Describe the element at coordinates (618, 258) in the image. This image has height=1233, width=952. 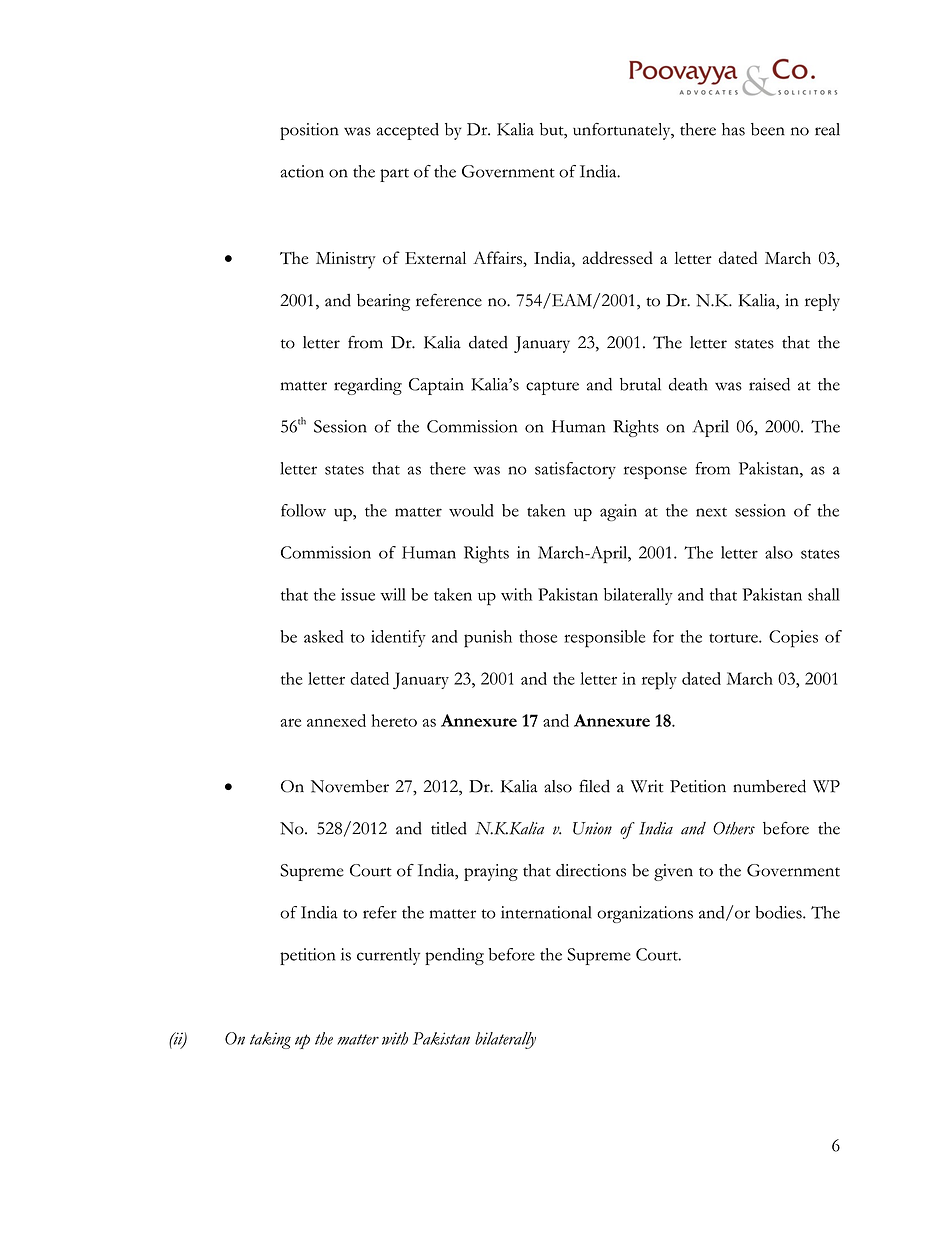
I see `addressed` at that location.
